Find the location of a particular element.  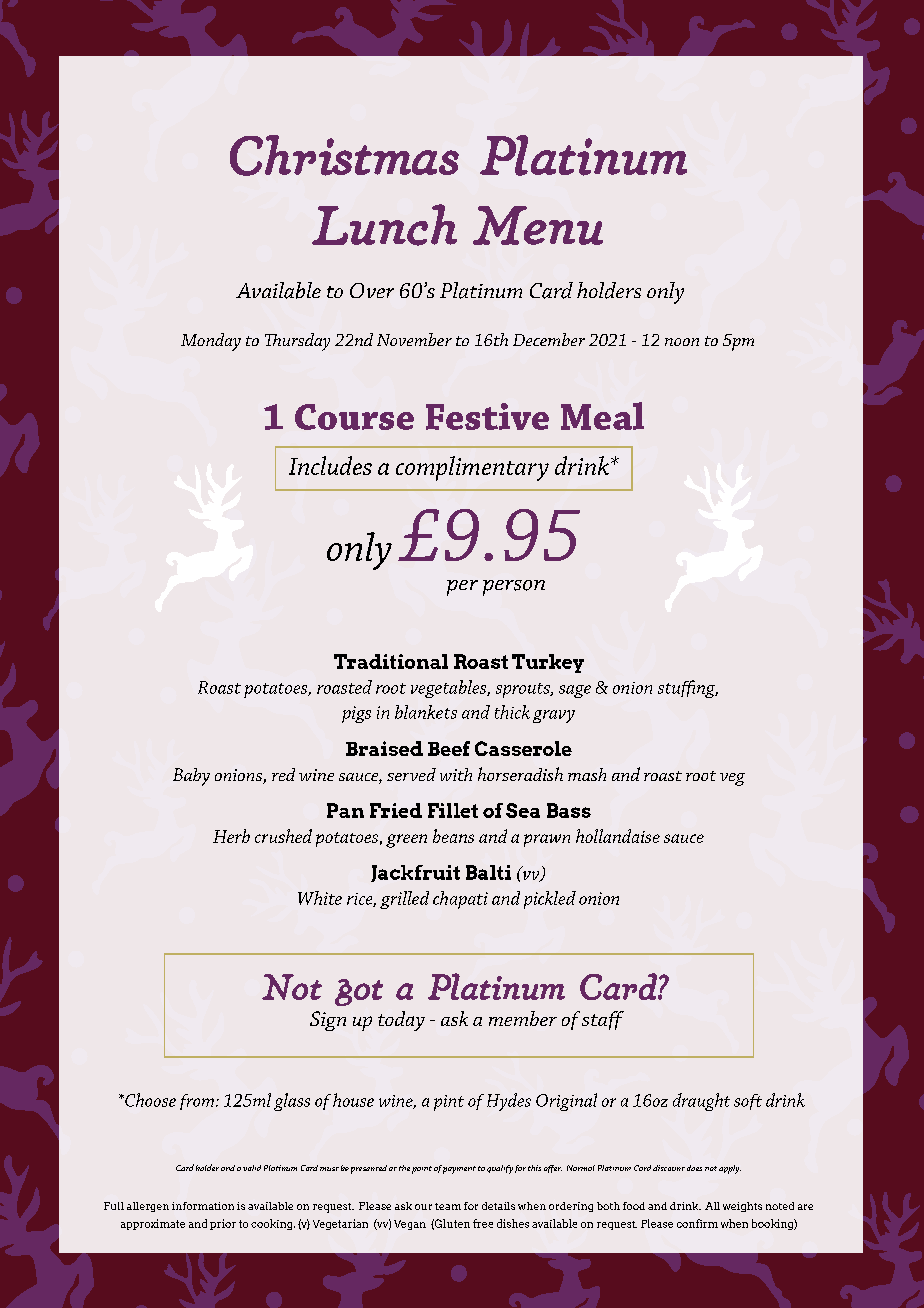

Menu is located at coordinates (538, 225).
